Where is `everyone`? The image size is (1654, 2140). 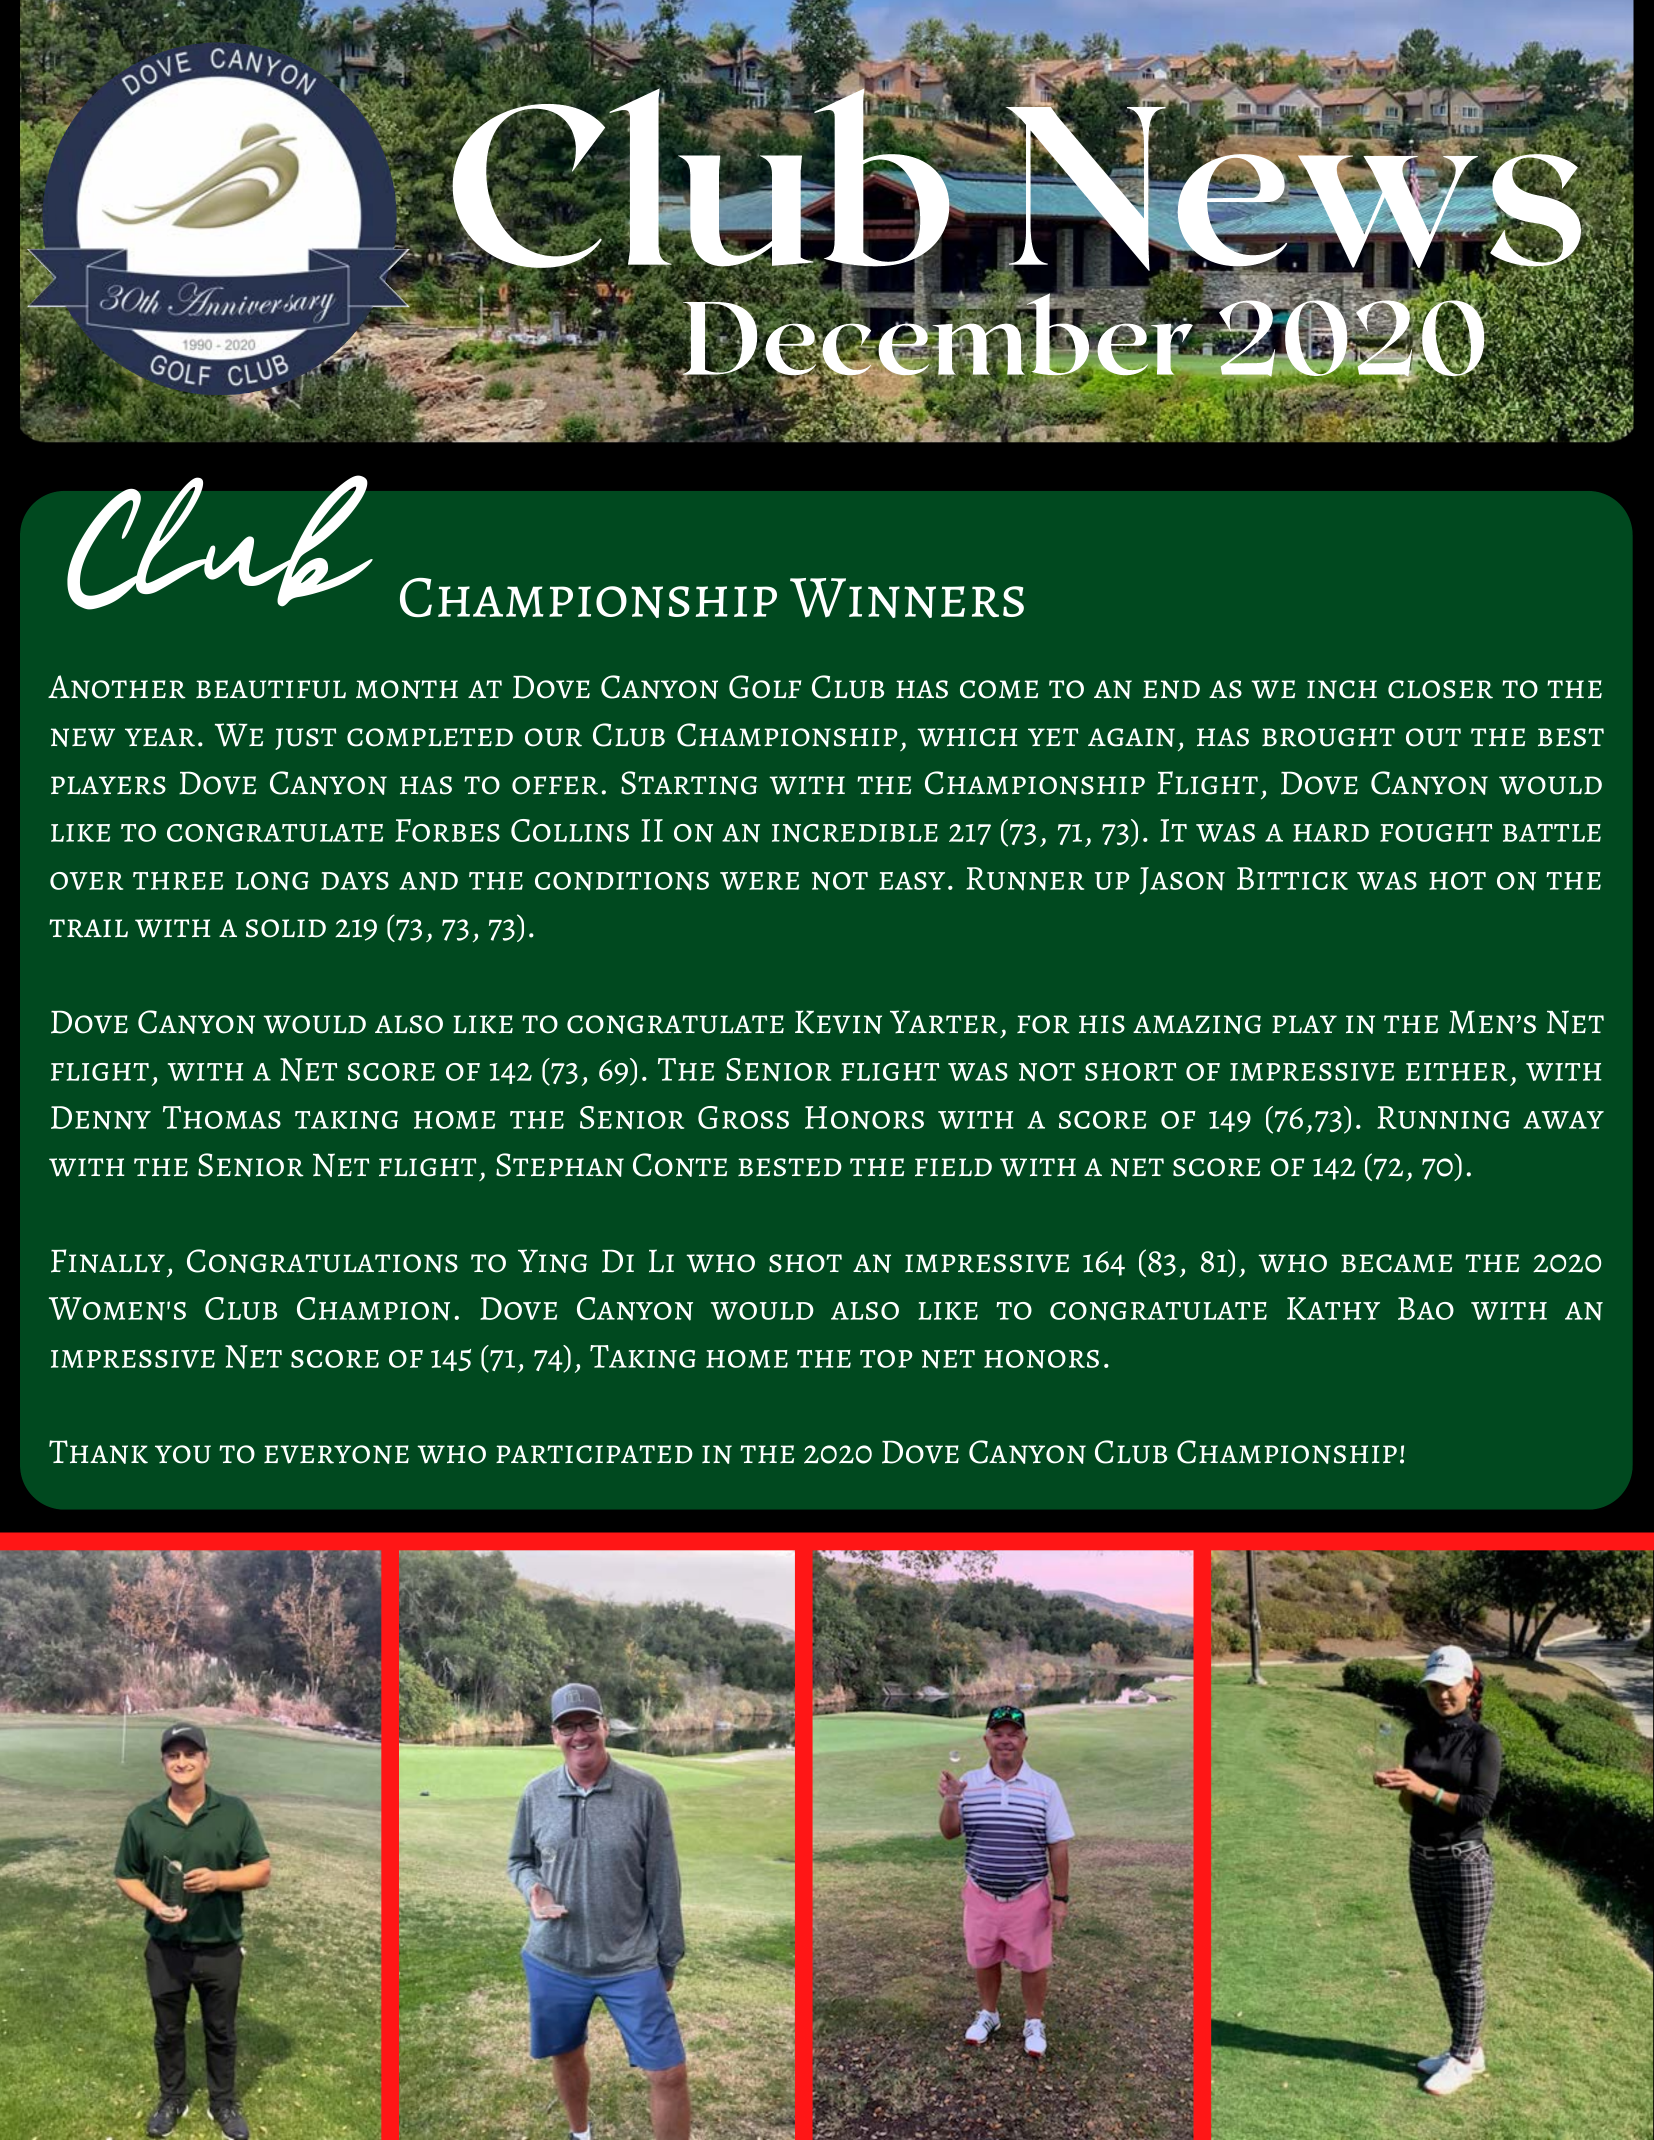
everyone is located at coordinates (336, 1454).
